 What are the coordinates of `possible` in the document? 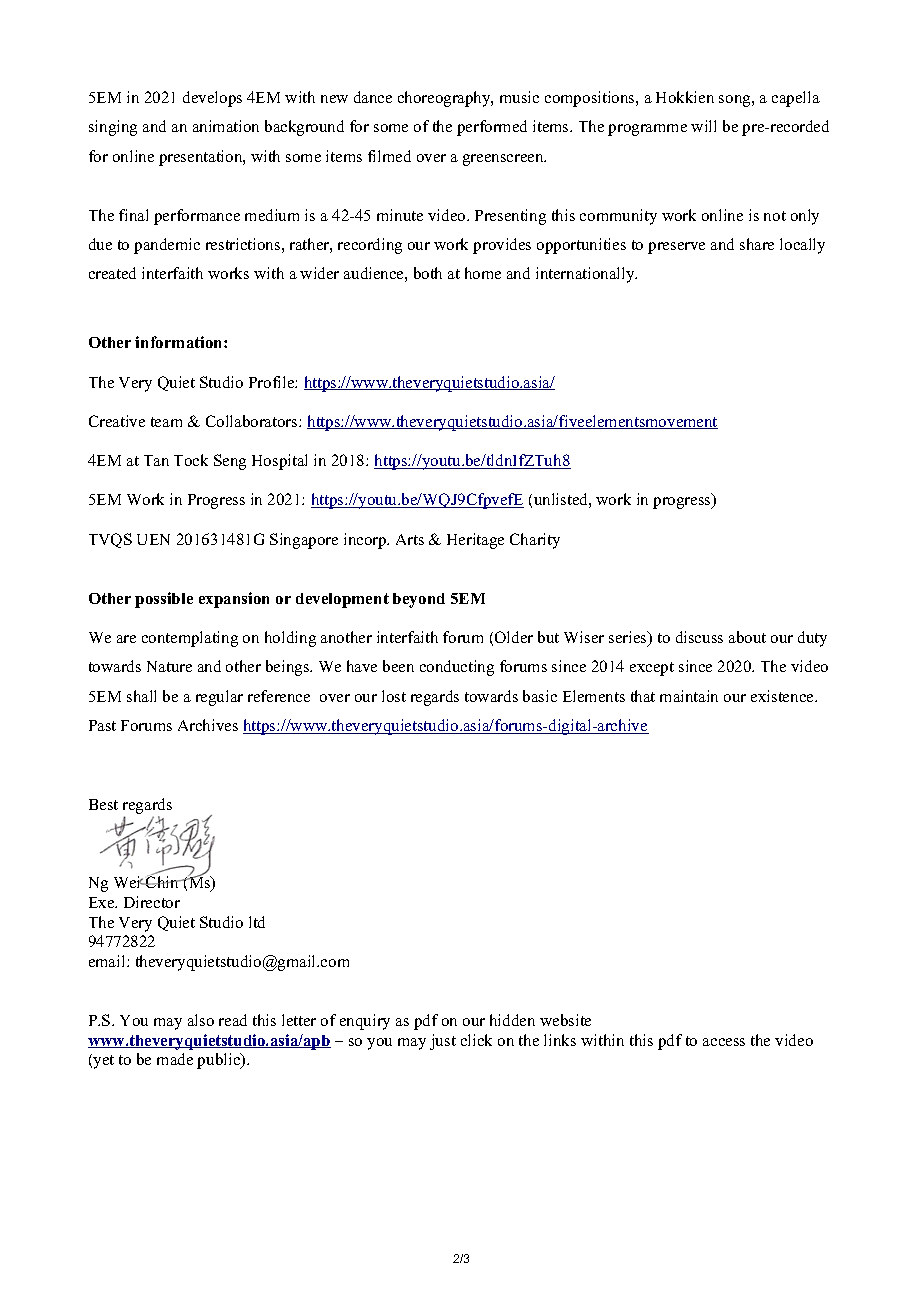 It's located at (164, 600).
